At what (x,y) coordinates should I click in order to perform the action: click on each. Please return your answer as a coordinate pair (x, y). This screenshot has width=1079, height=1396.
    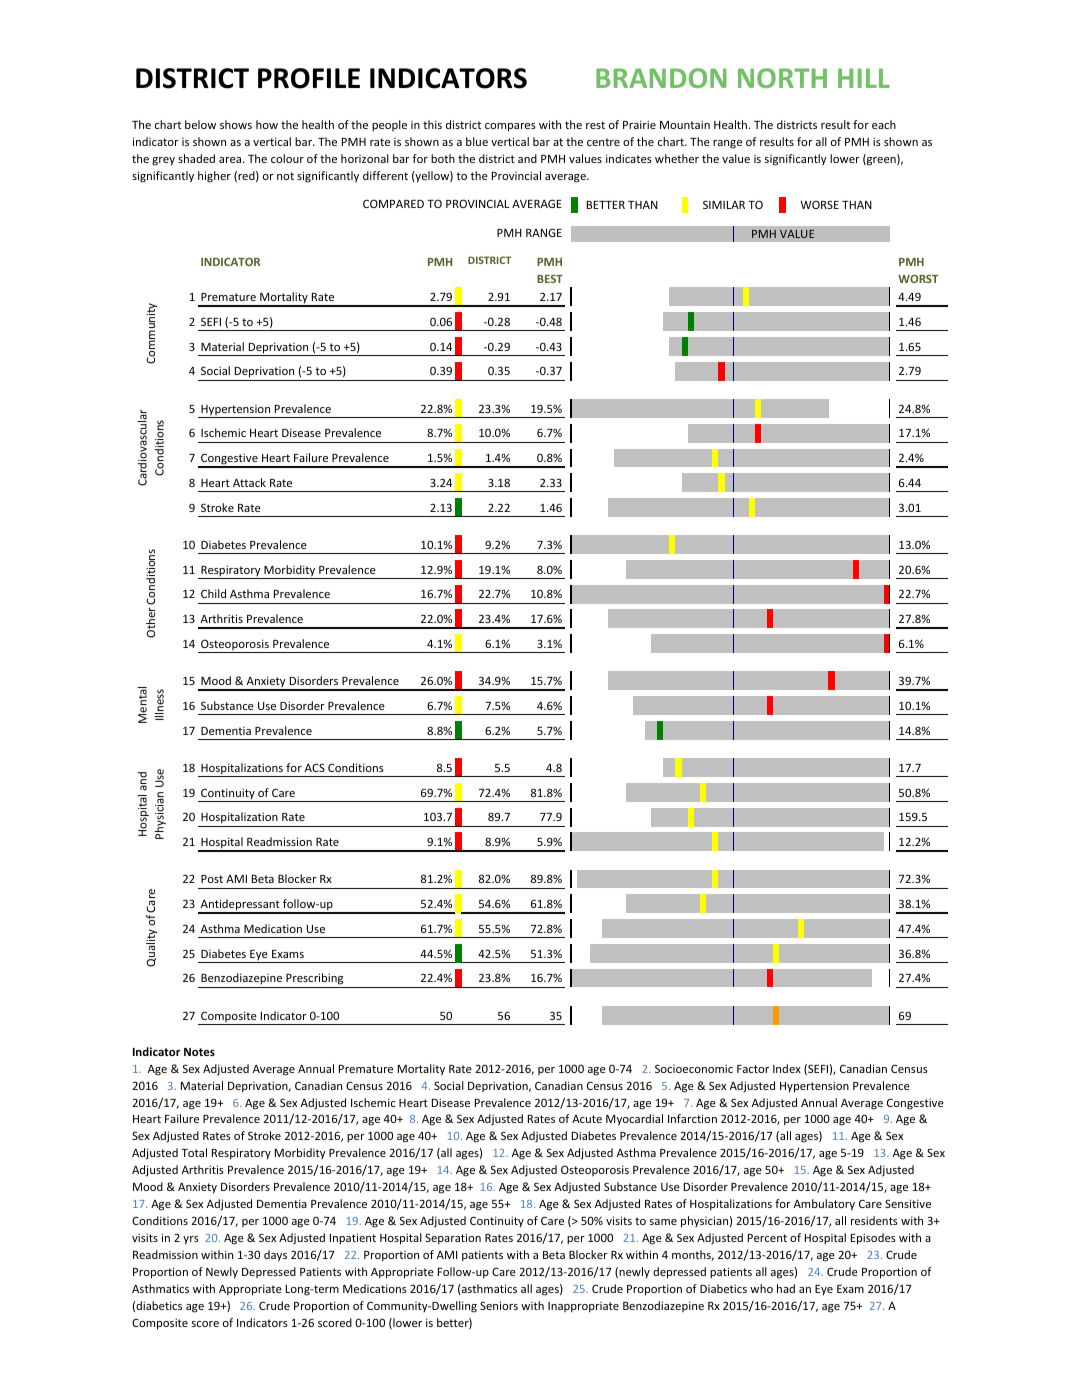
    Looking at the image, I should click on (884, 124).
